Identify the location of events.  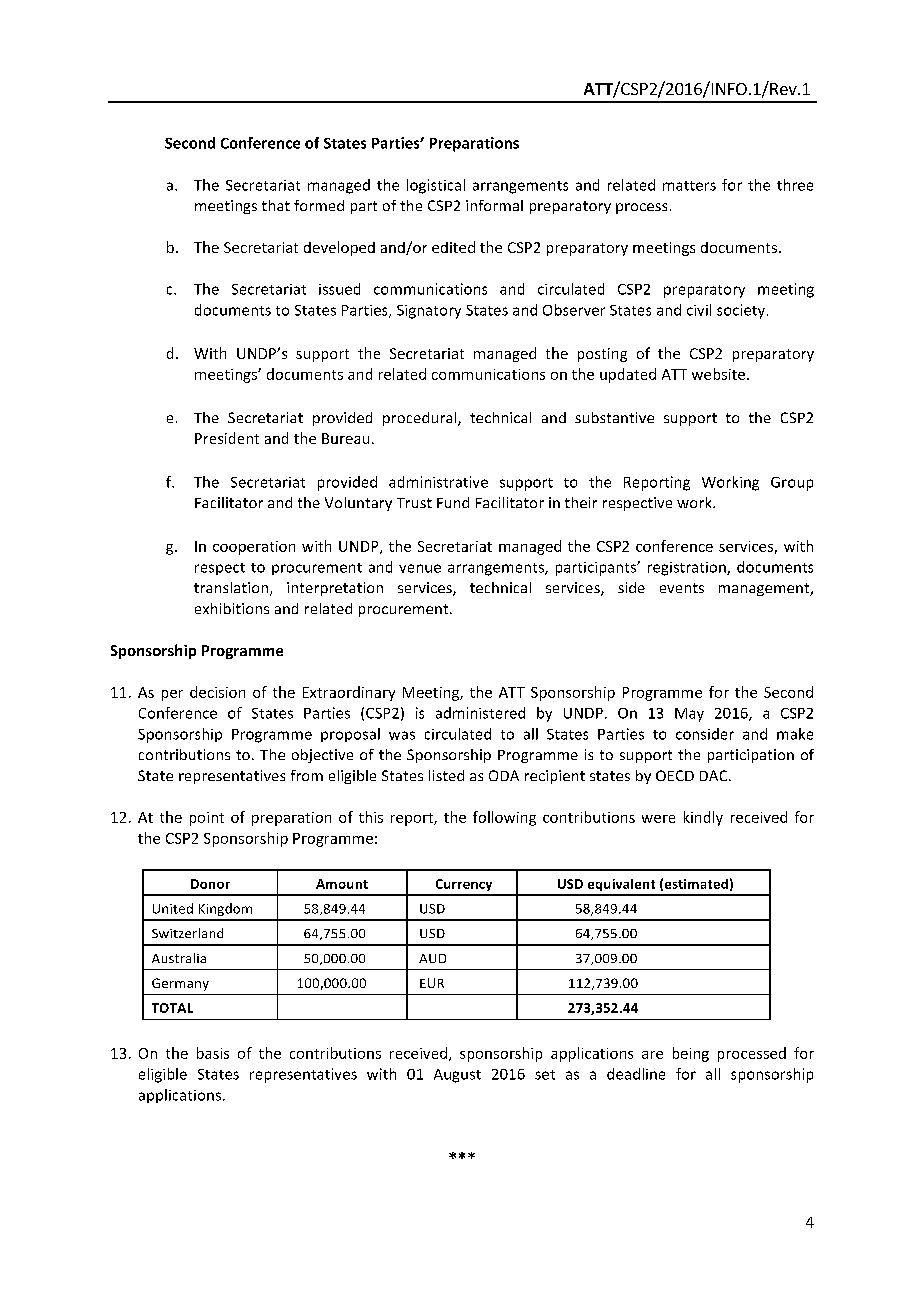
(682, 588).
